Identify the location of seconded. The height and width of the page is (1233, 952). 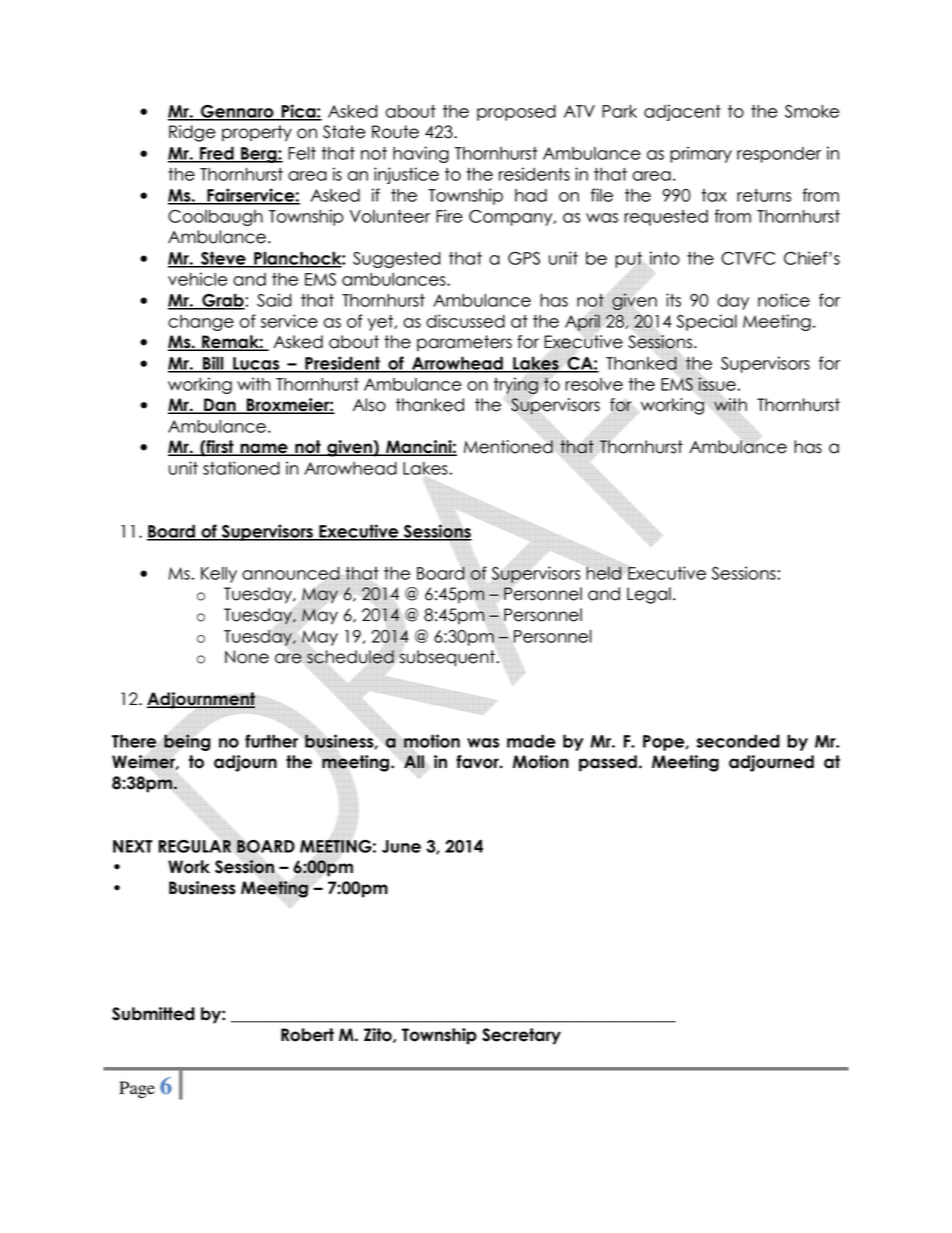
(738, 741).
